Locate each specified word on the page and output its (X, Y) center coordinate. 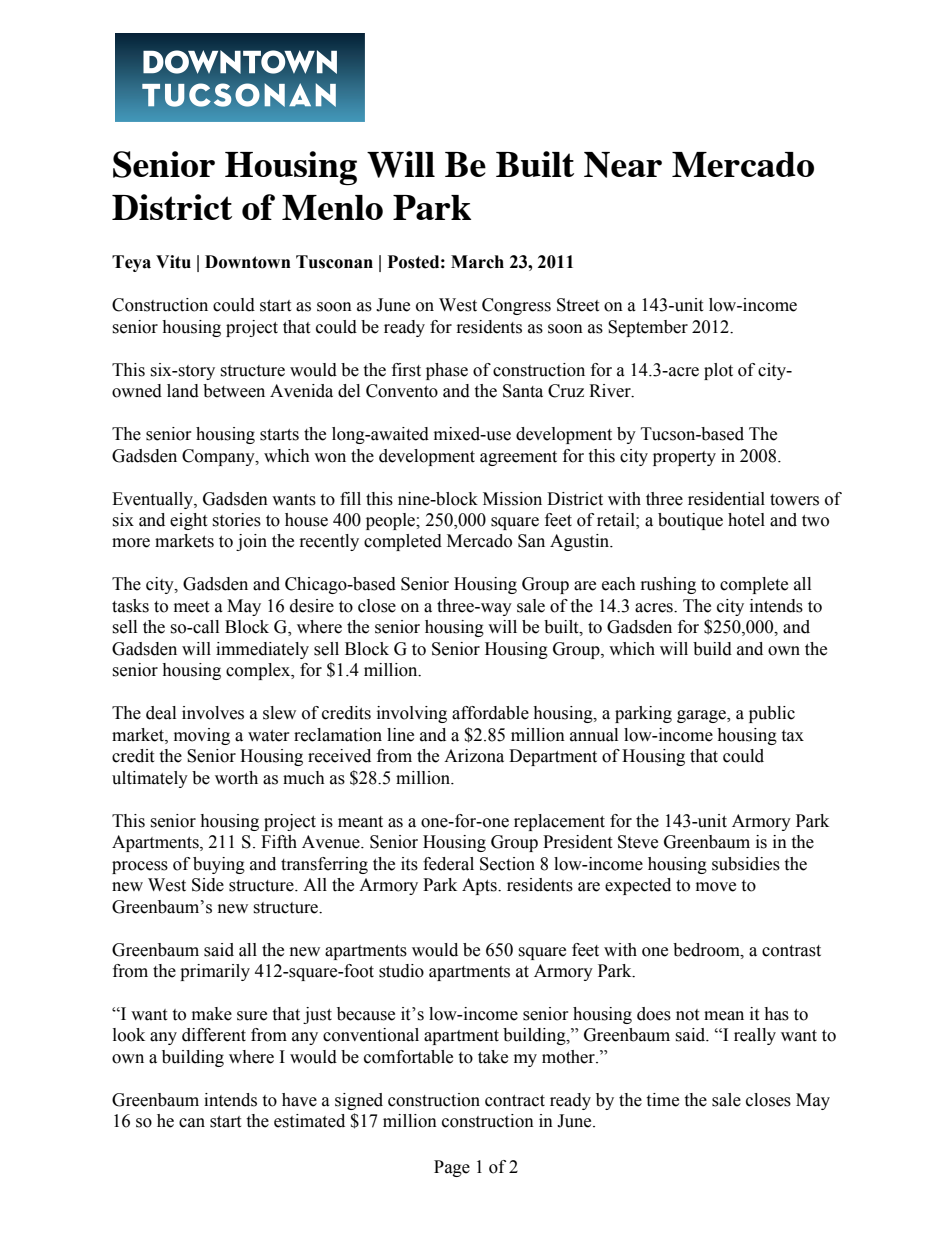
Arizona (474, 756)
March (477, 262)
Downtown (248, 262)
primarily (215, 972)
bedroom (707, 950)
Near (623, 165)
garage (702, 716)
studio (401, 971)
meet (191, 607)
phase (447, 371)
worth (236, 778)
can (192, 1123)
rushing (668, 585)
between (234, 391)
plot (718, 371)
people (391, 521)
